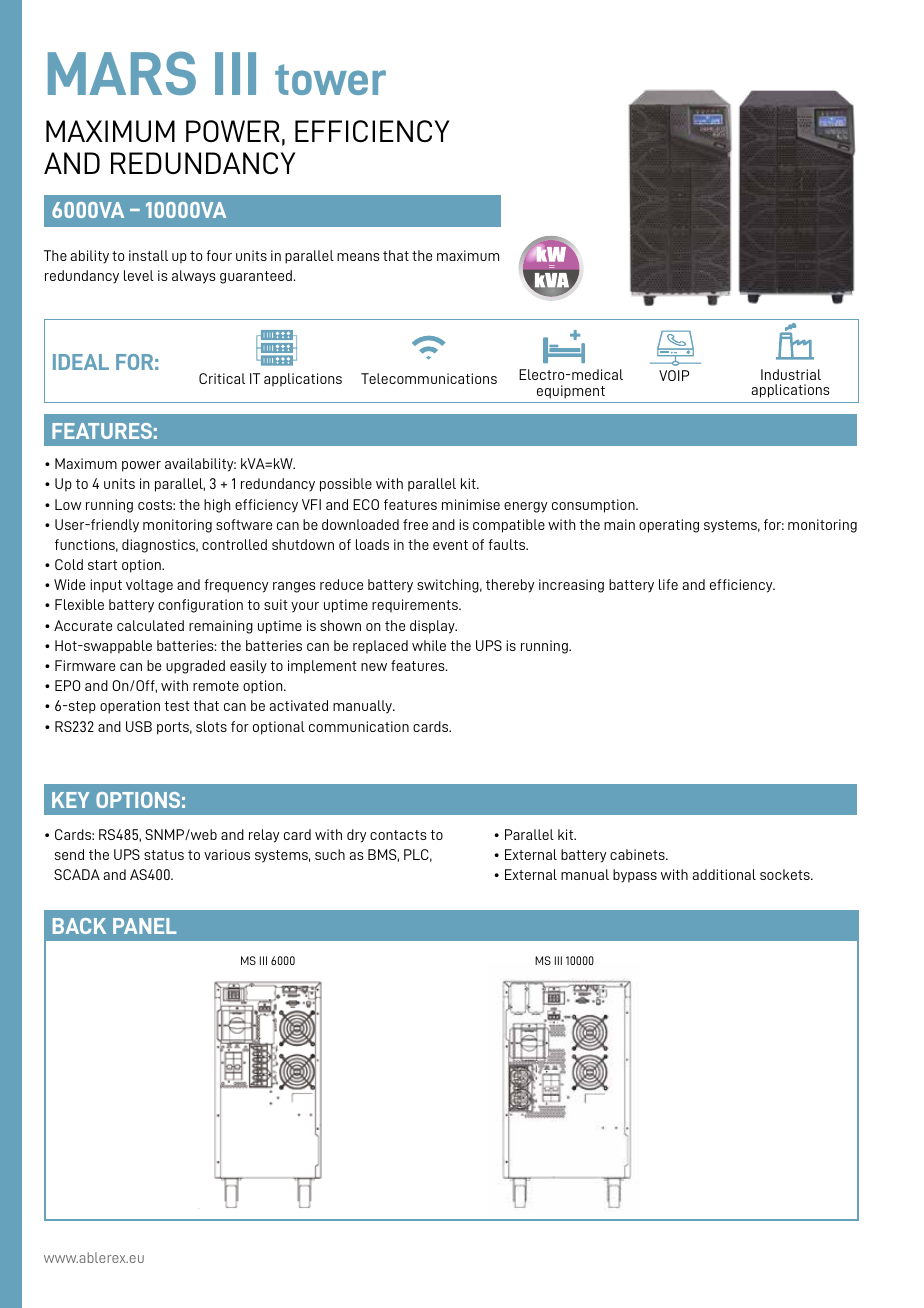 Image resolution: width=924 pixels, height=1308 pixels. Describe the element at coordinates (433, 627) in the screenshot. I see `display` at that location.
